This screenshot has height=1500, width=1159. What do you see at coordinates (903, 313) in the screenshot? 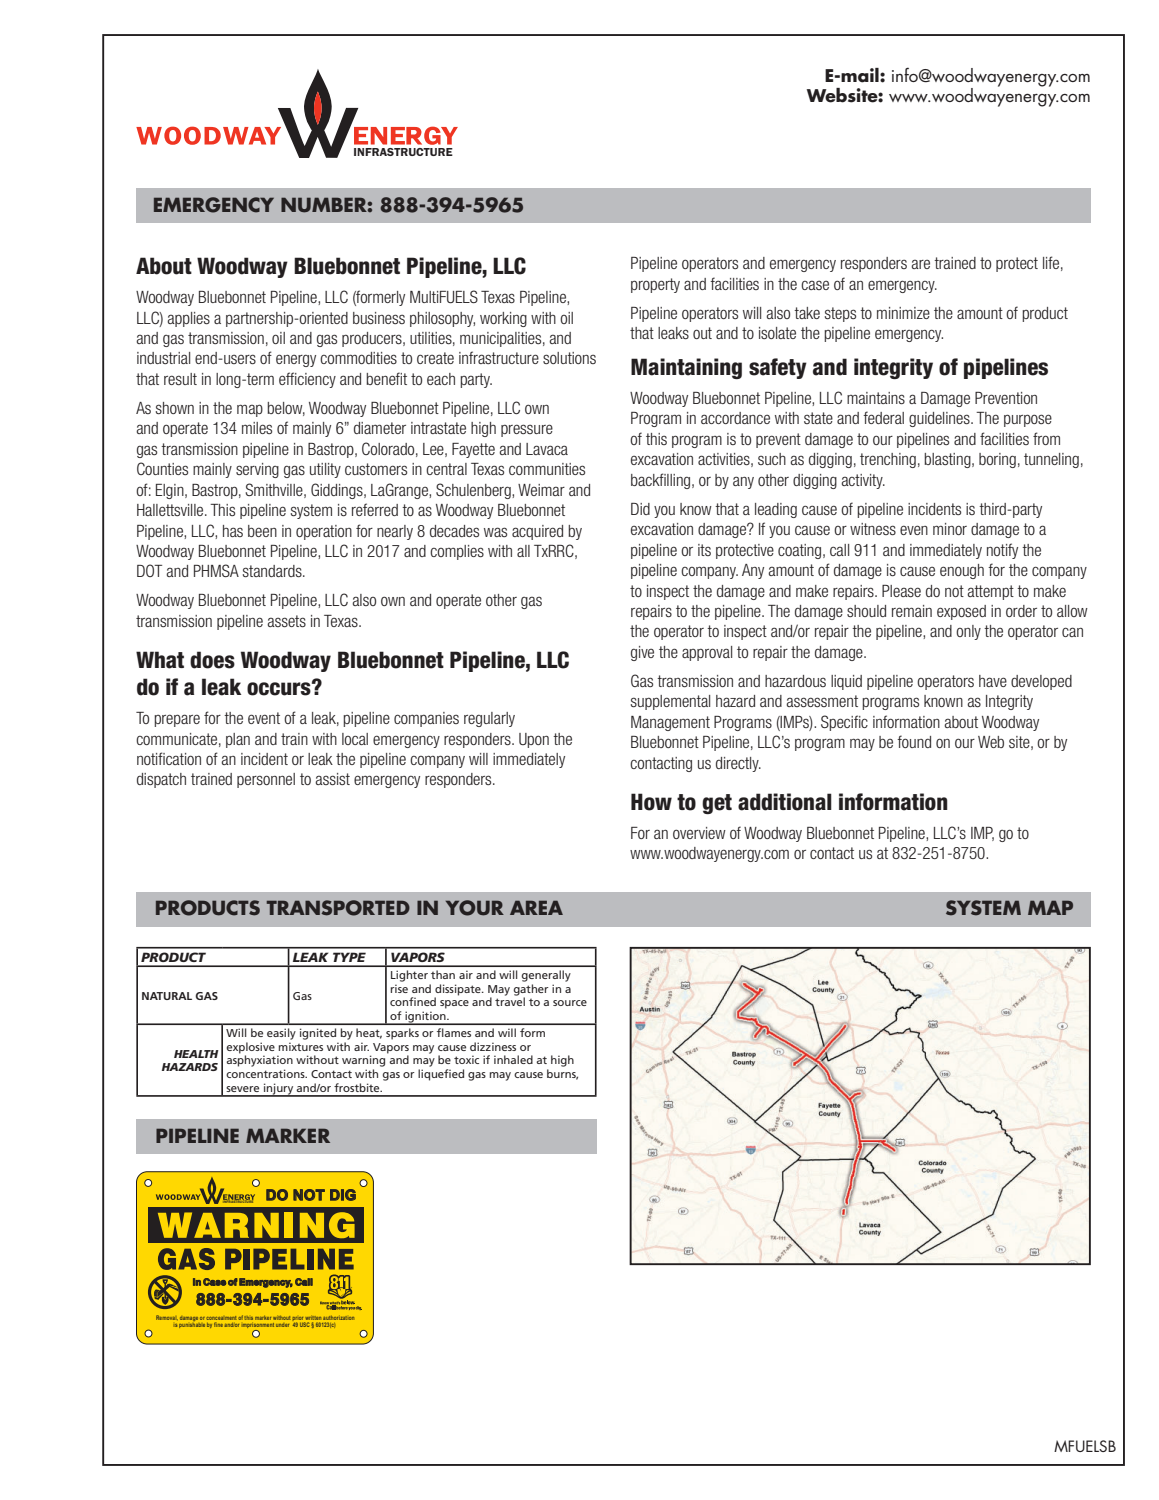
I see `minimize` at bounding box center [903, 313].
